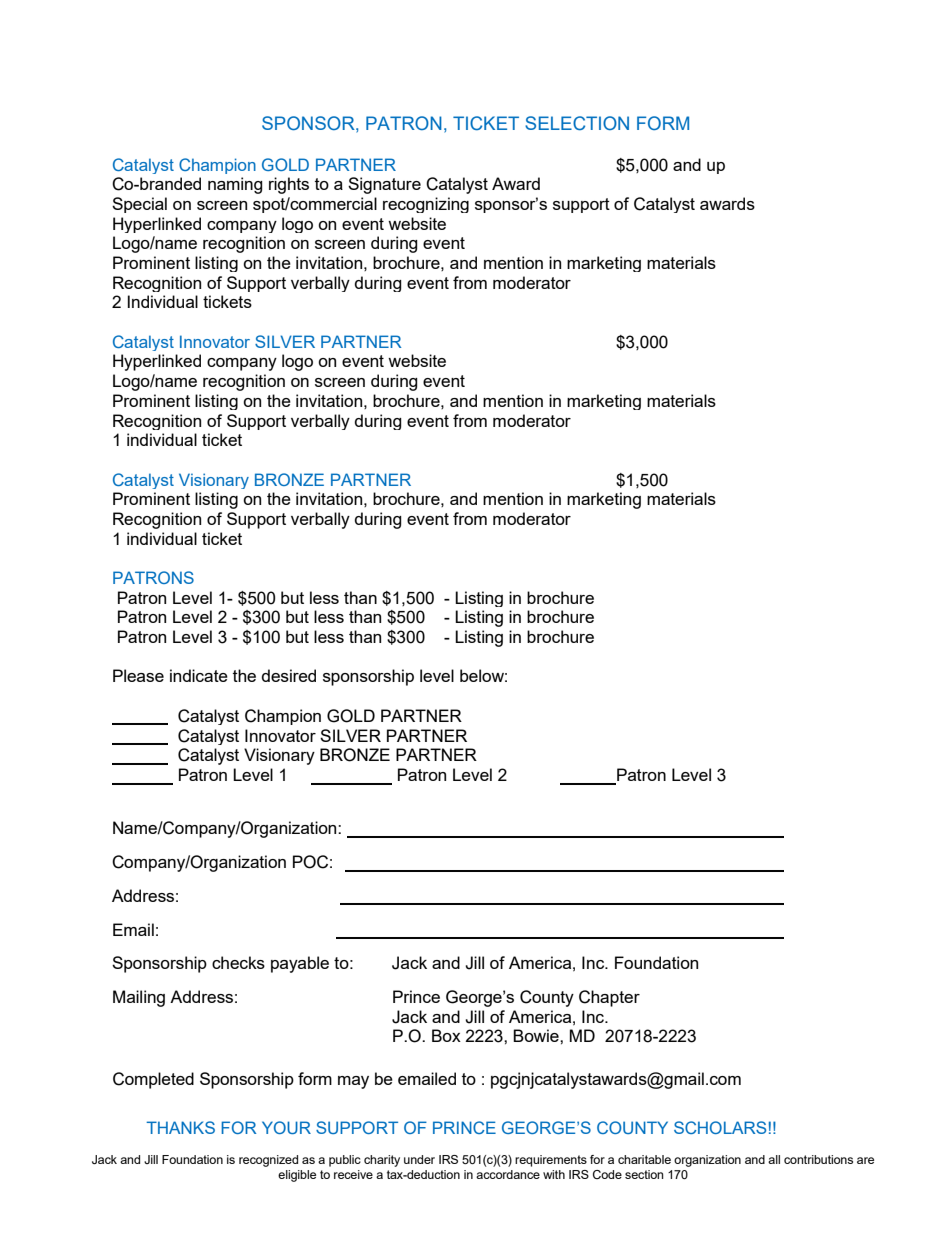  I want to click on desired, so click(289, 675).
